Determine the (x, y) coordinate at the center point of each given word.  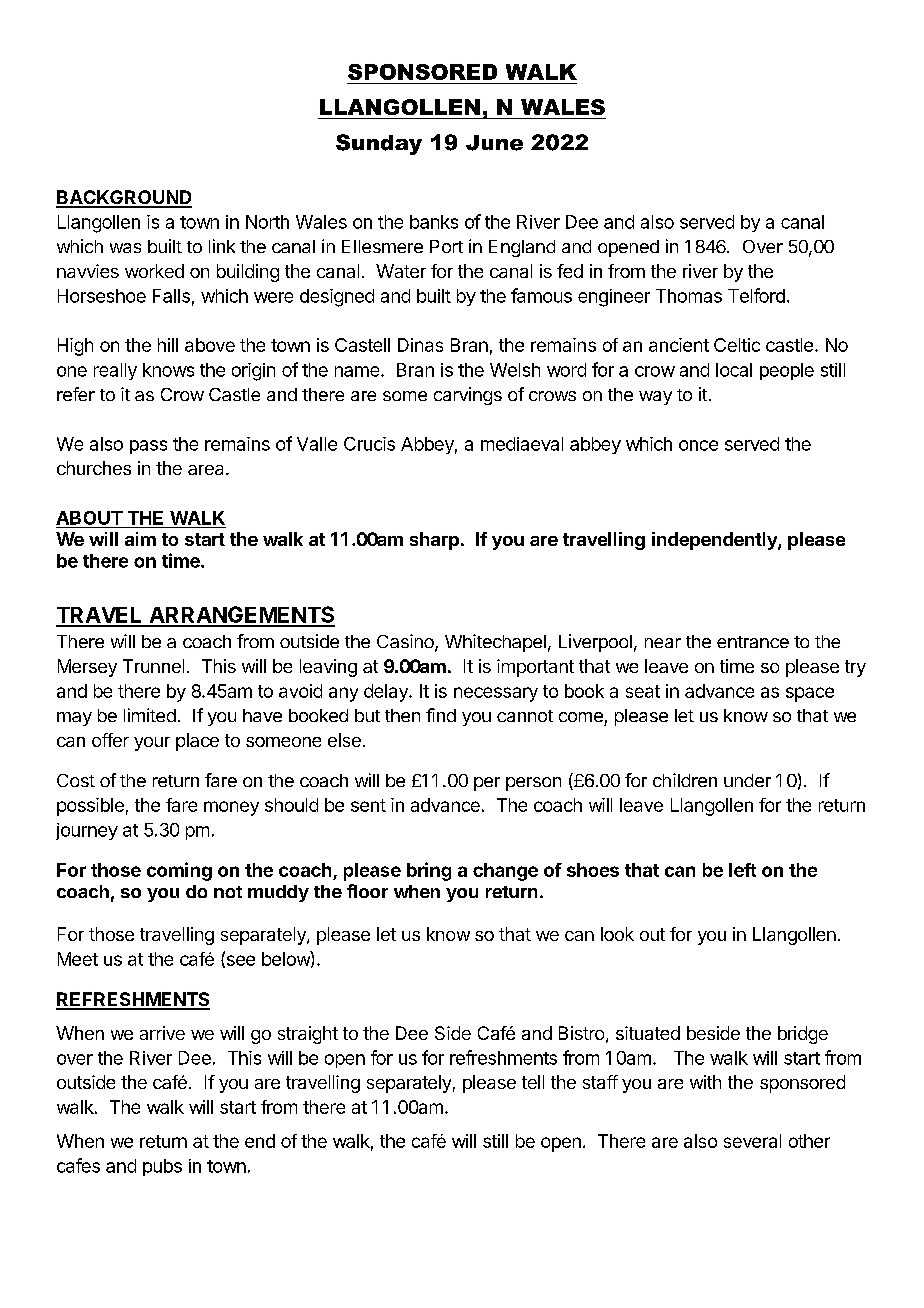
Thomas (689, 296)
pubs (162, 1167)
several (752, 1141)
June (494, 143)
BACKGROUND (124, 198)
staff (600, 1082)
